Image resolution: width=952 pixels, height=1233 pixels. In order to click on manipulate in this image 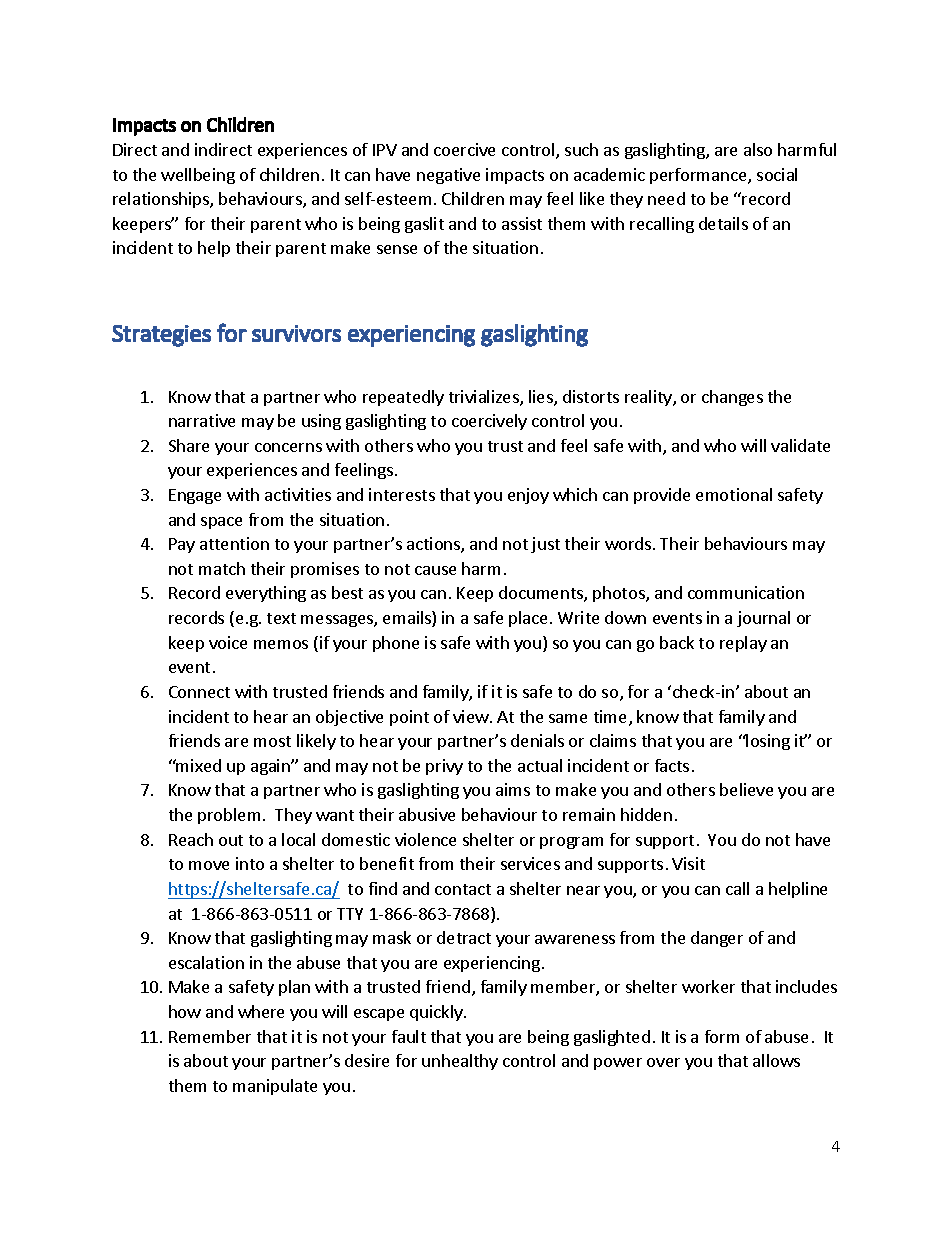, I will do `click(275, 1087)`.
